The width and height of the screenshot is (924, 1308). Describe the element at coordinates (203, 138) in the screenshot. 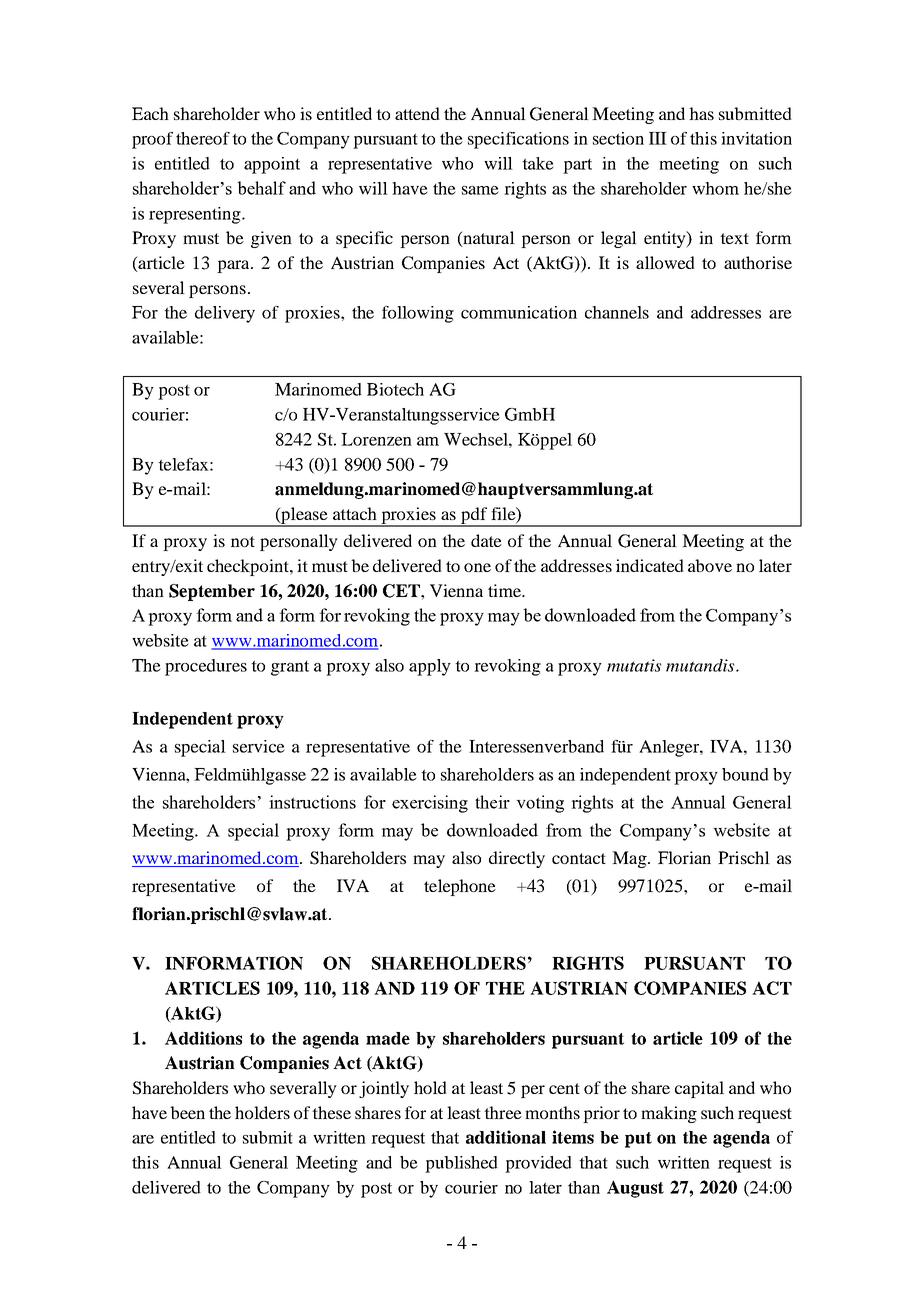

I see `thereof` at that location.
